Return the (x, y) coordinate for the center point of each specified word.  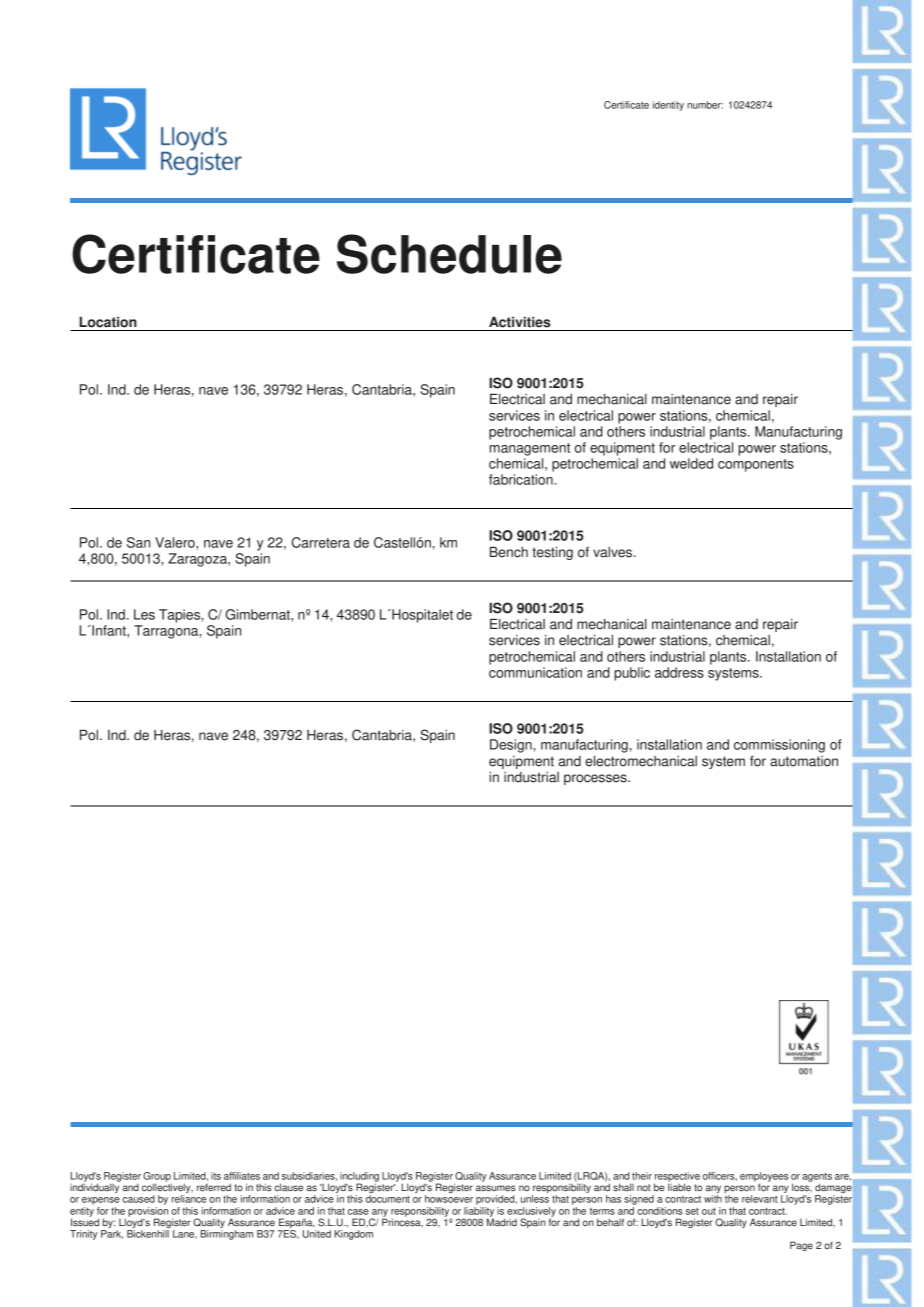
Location (108, 322)
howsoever (449, 1199)
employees (764, 1178)
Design (512, 746)
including (359, 1178)
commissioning (779, 746)
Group (157, 1178)
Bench (509, 552)
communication (535, 672)
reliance (189, 1199)
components (756, 465)
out (709, 1211)
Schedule (449, 254)
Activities (520, 322)
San (138, 542)
